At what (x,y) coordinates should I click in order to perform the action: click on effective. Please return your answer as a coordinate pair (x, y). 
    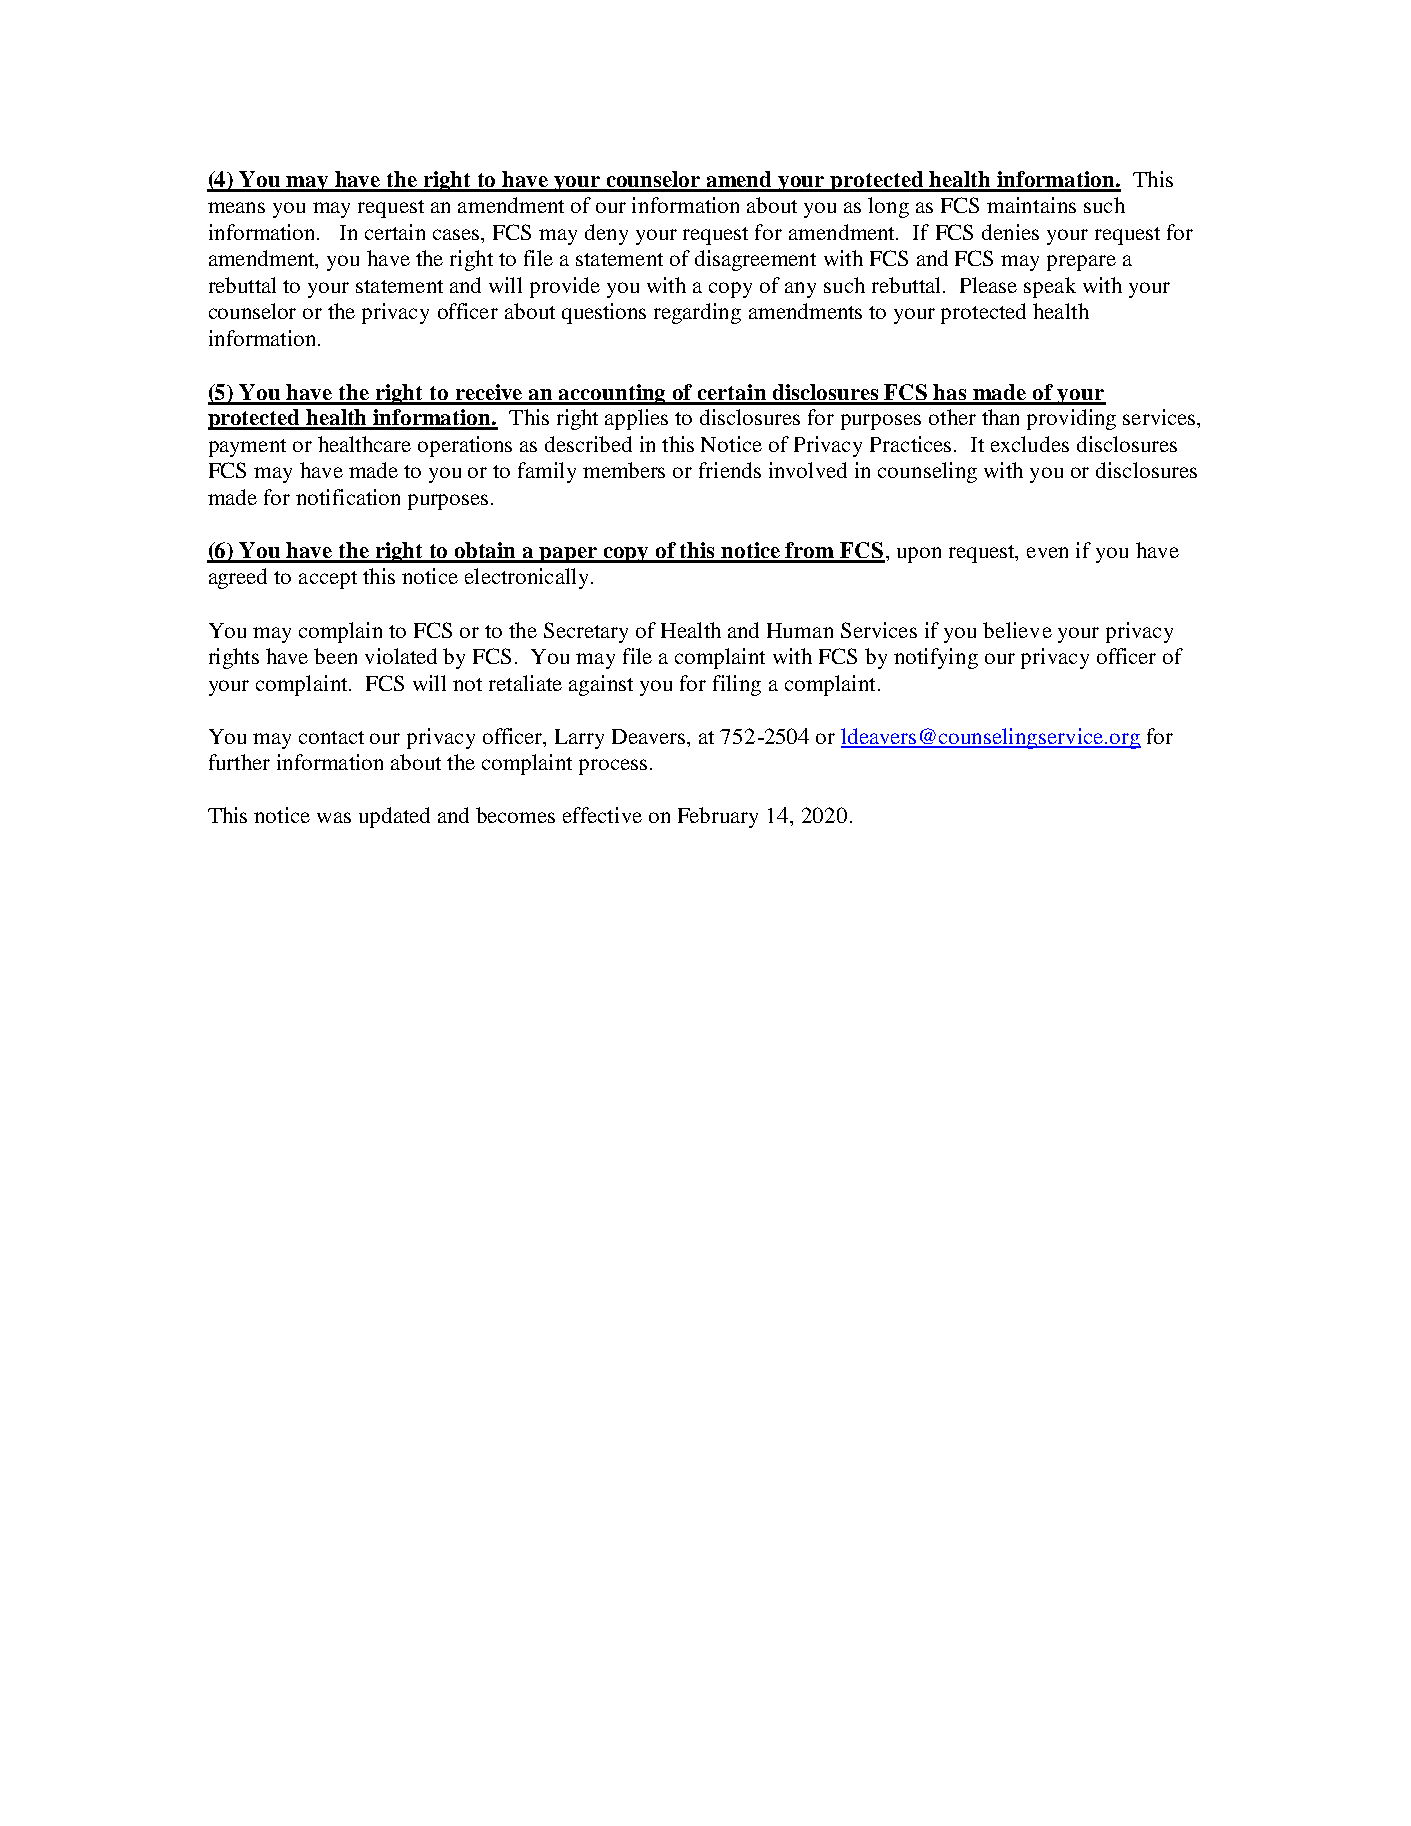
    Looking at the image, I should click on (602, 815).
